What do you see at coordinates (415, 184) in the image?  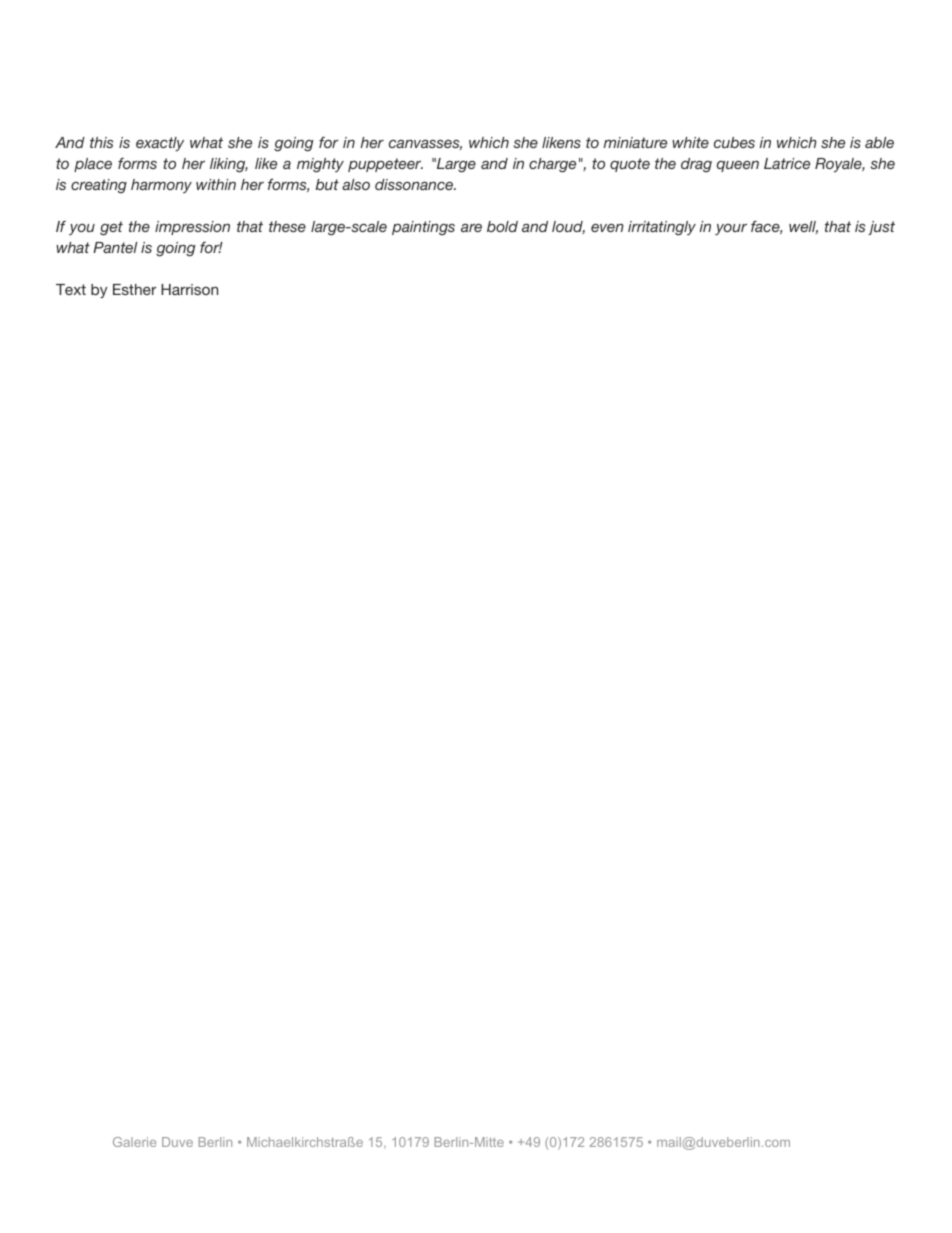 I see `dissonance` at bounding box center [415, 184].
